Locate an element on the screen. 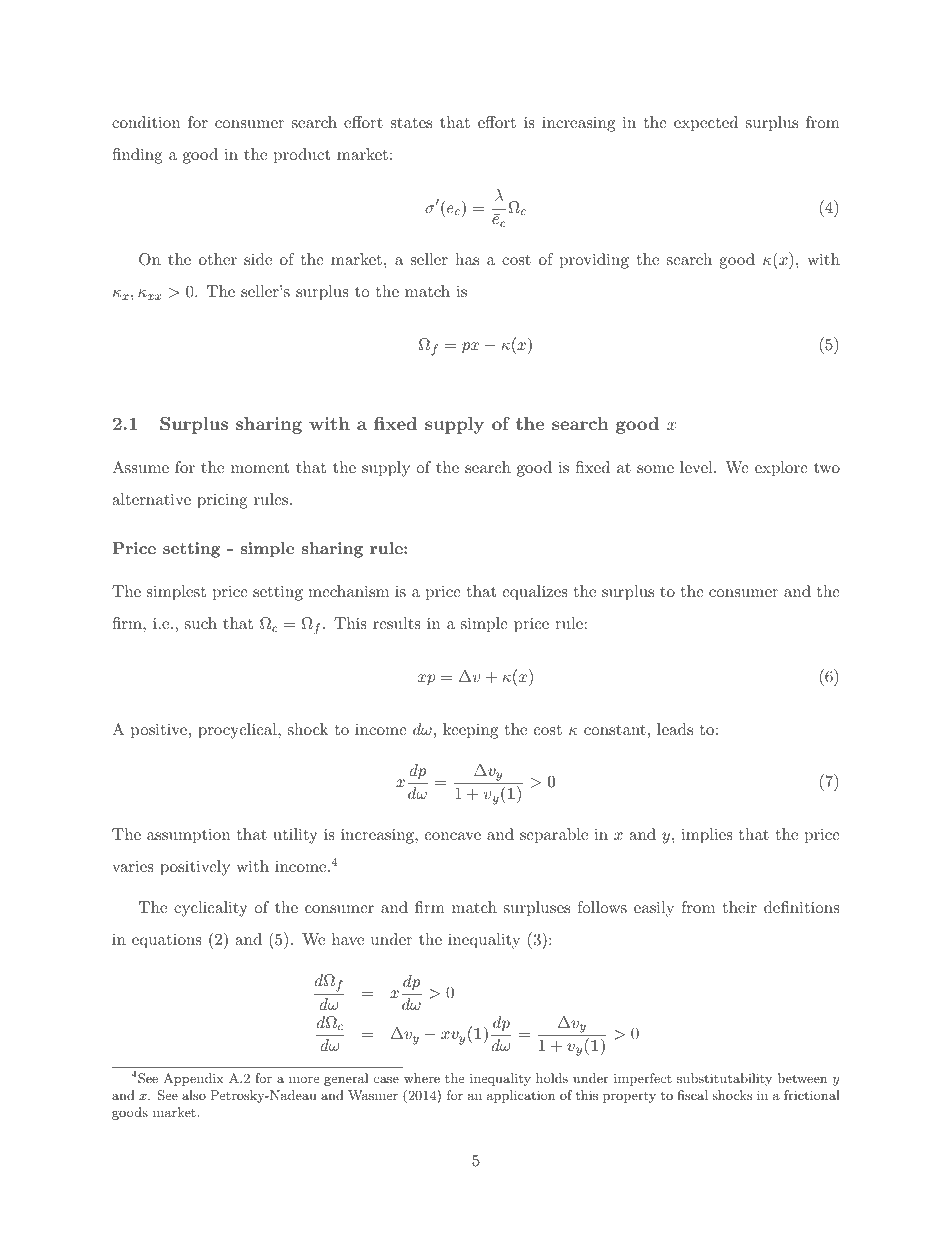 This screenshot has width=952, height=1233. moment is located at coordinates (260, 468).
